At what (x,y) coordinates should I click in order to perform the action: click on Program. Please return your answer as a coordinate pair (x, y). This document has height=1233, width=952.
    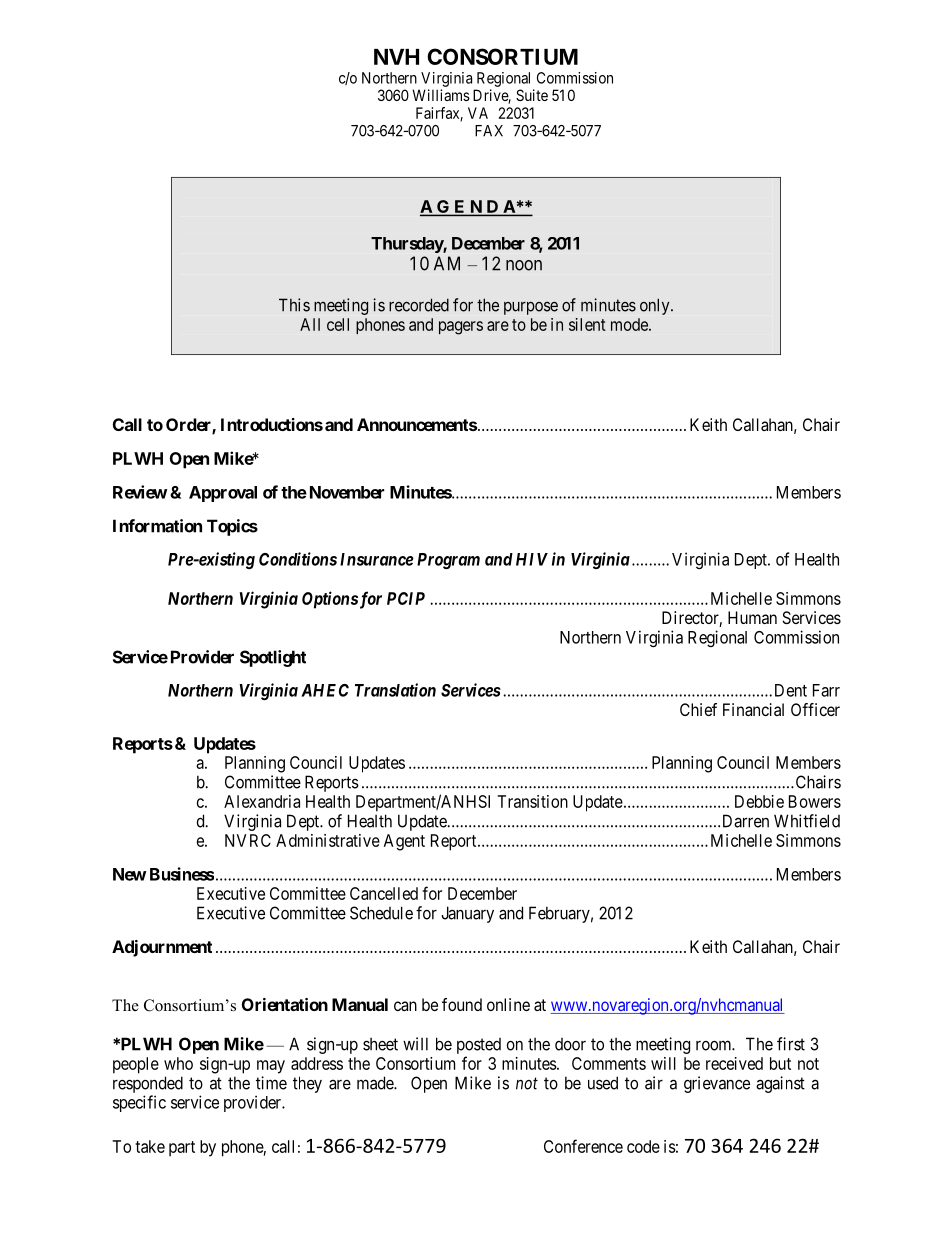
    Looking at the image, I should click on (448, 561).
